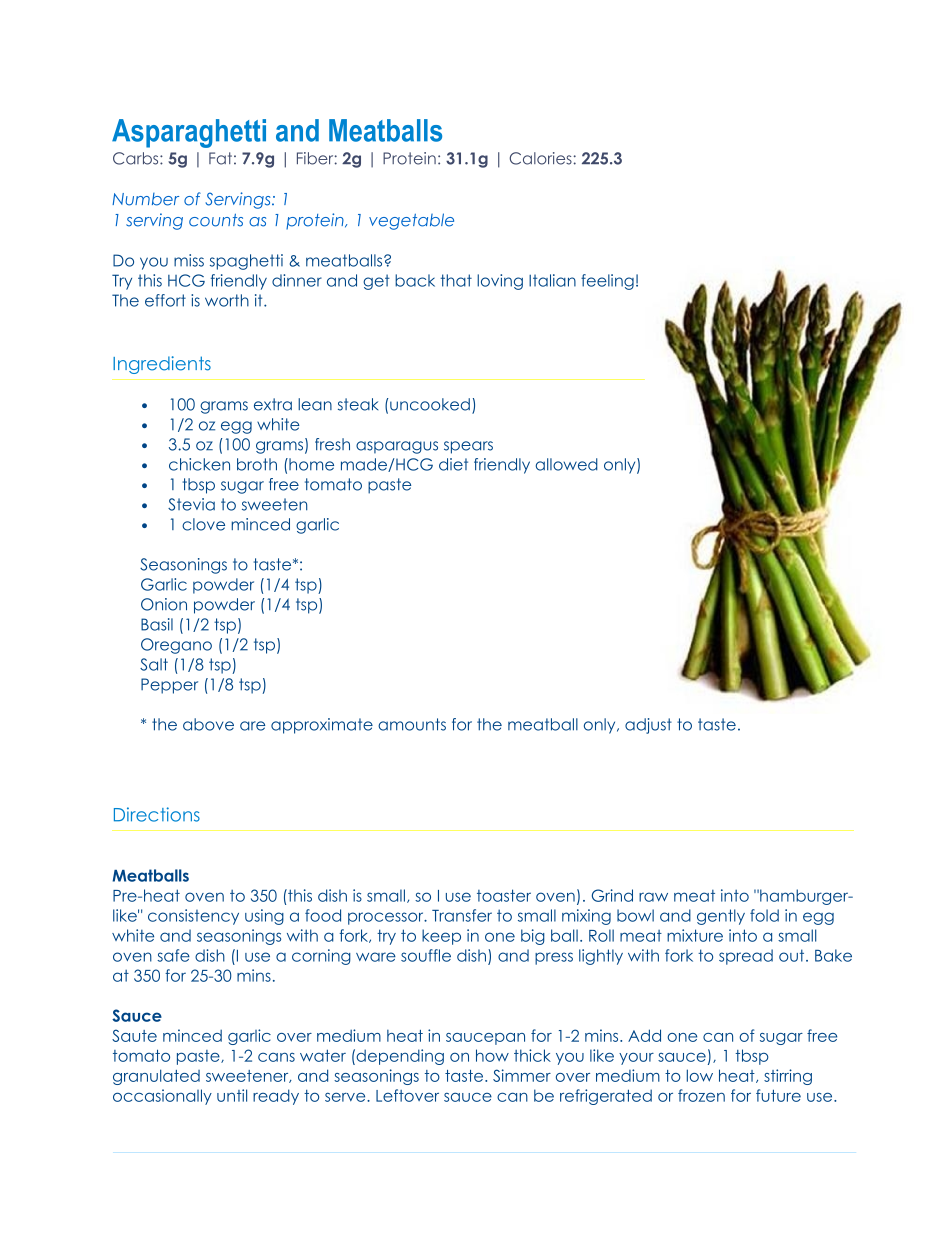  Describe the element at coordinates (607, 282) in the screenshot. I see `feeling` at that location.
